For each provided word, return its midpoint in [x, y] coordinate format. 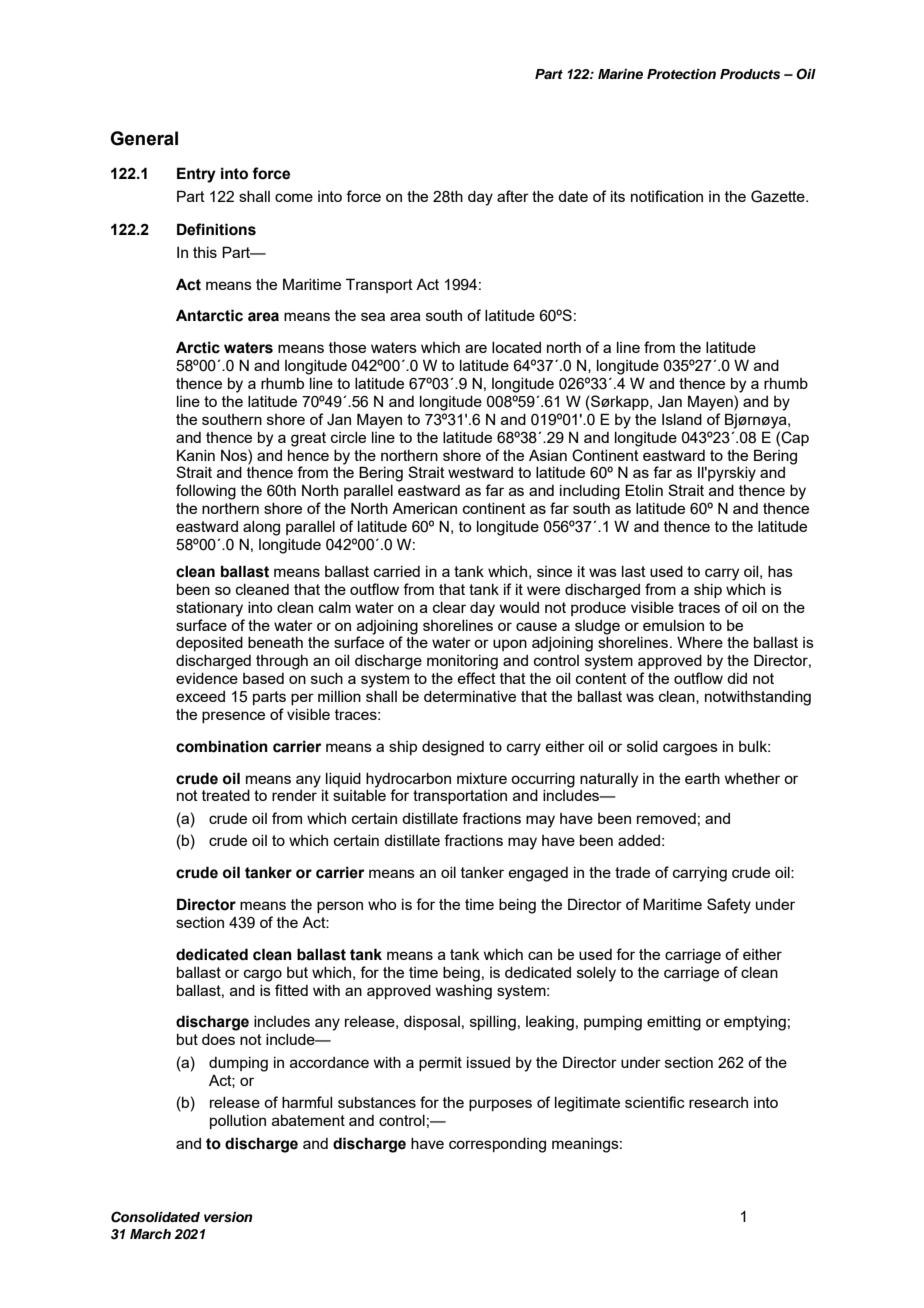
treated [226, 795]
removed [666, 818]
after [513, 196]
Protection [681, 74]
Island [682, 419]
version [228, 1217]
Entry [196, 175]
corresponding [497, 1145]
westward [480, 472]
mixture [482, 778]
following [206, 492]
